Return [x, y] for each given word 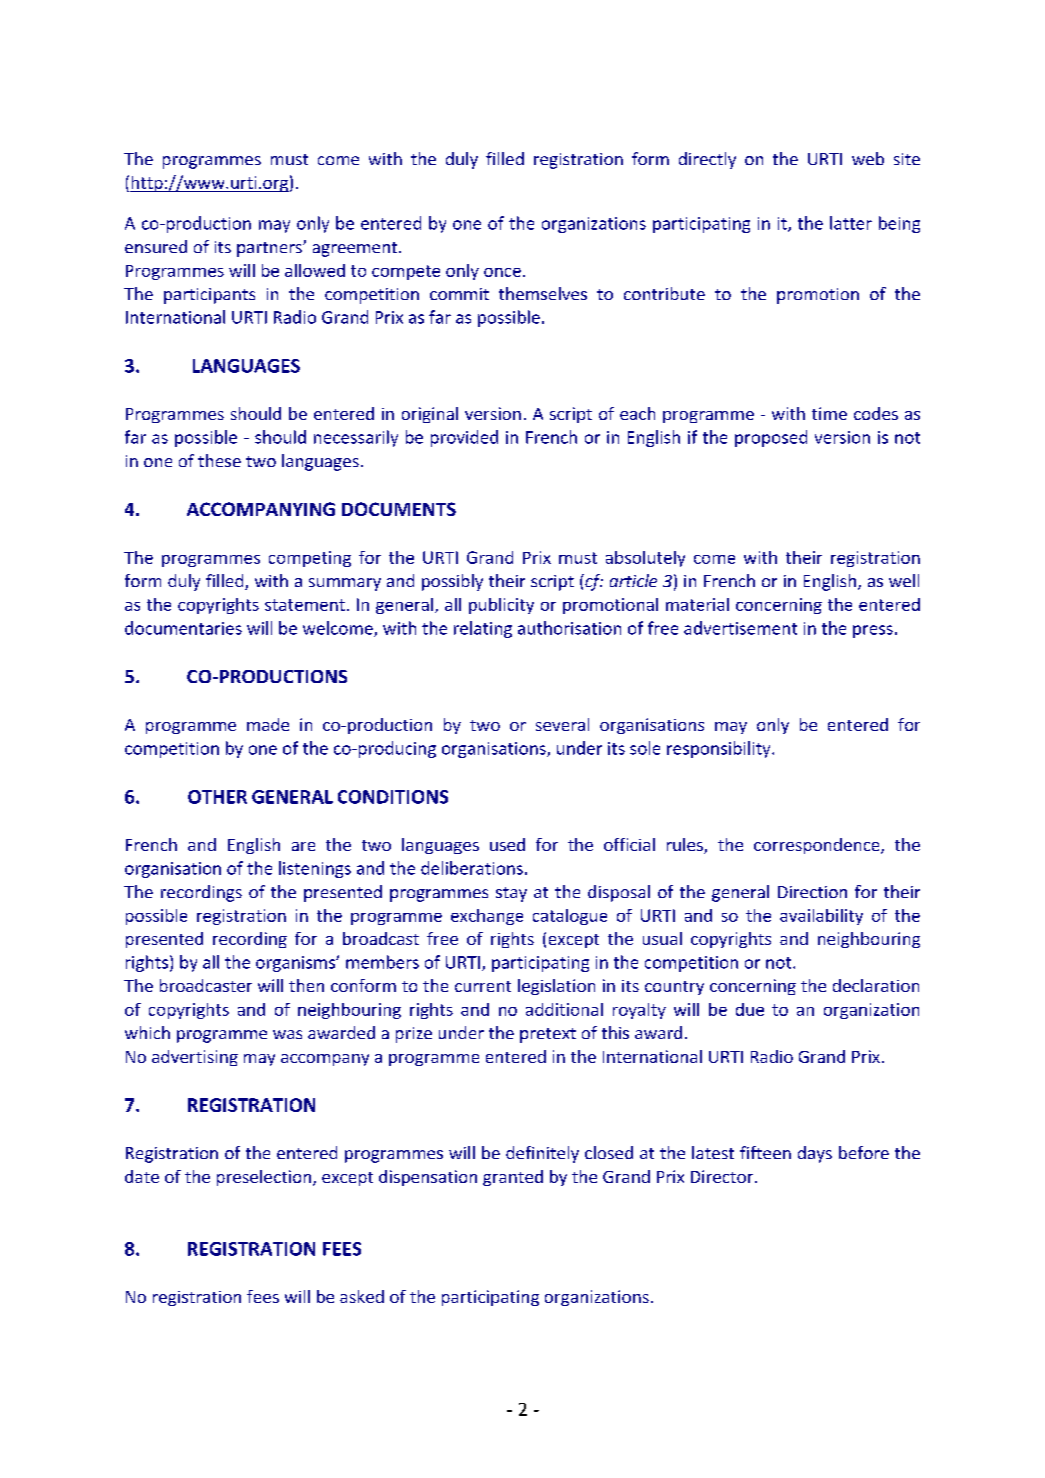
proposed [771, 438]
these [219, 460]
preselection [264, 1178]
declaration [876, 985]
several [562, 724]
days [815, 1154]
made [268, 724]
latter [851, 223]
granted [513, 1178]
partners [270, 249]
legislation [556, 987]
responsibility [720, 749]
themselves [543, 293]
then [306, 985]
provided [464, 438]
